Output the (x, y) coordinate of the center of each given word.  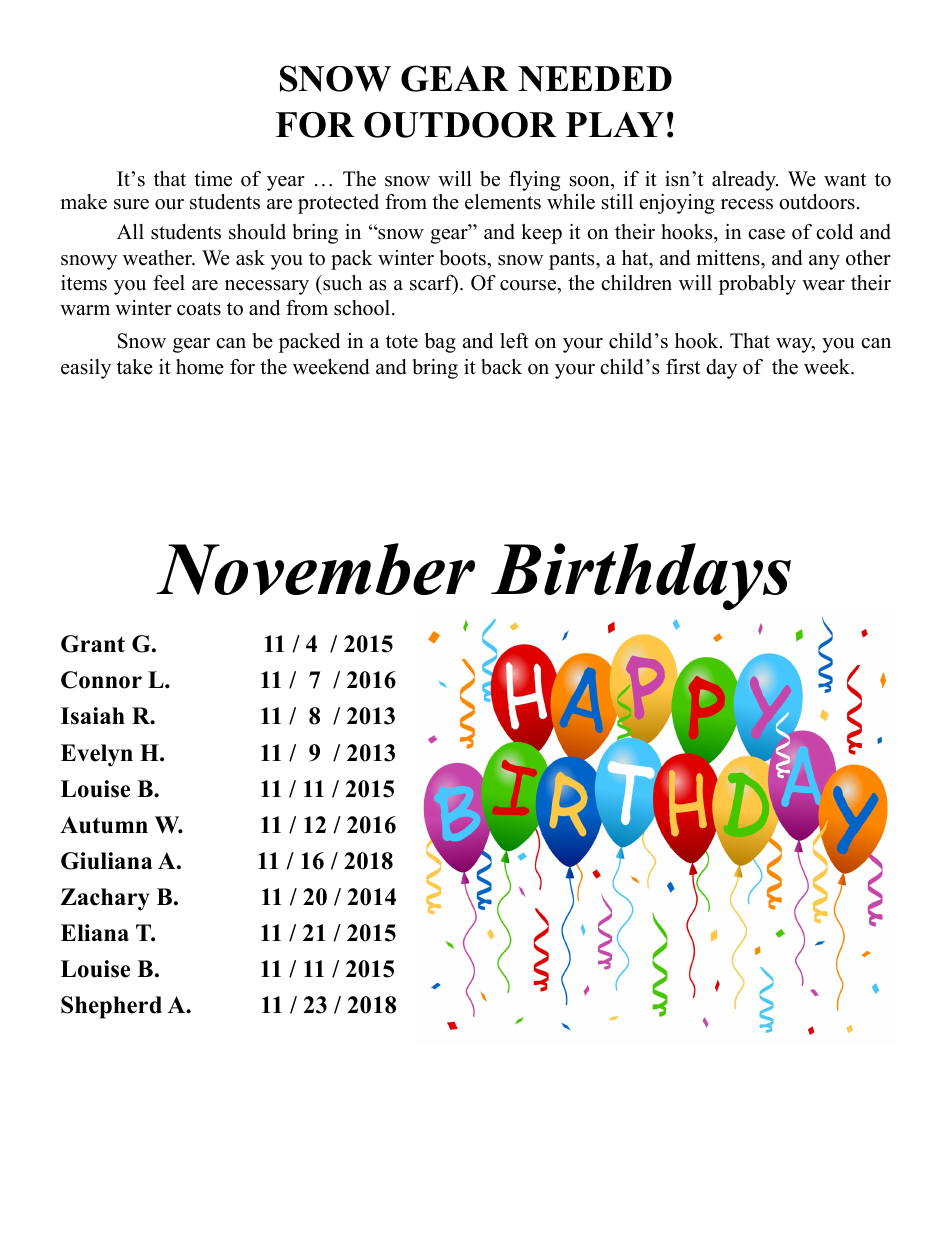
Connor (101, 680)
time (213, 179)
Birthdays (641, 576)
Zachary (105, 899)
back (501, 367)
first (683, 367)
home (200, 367)
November (315, 569)
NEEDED (595, 79)
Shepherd (111, 1007)
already (745, 181)
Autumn (104, 825)
